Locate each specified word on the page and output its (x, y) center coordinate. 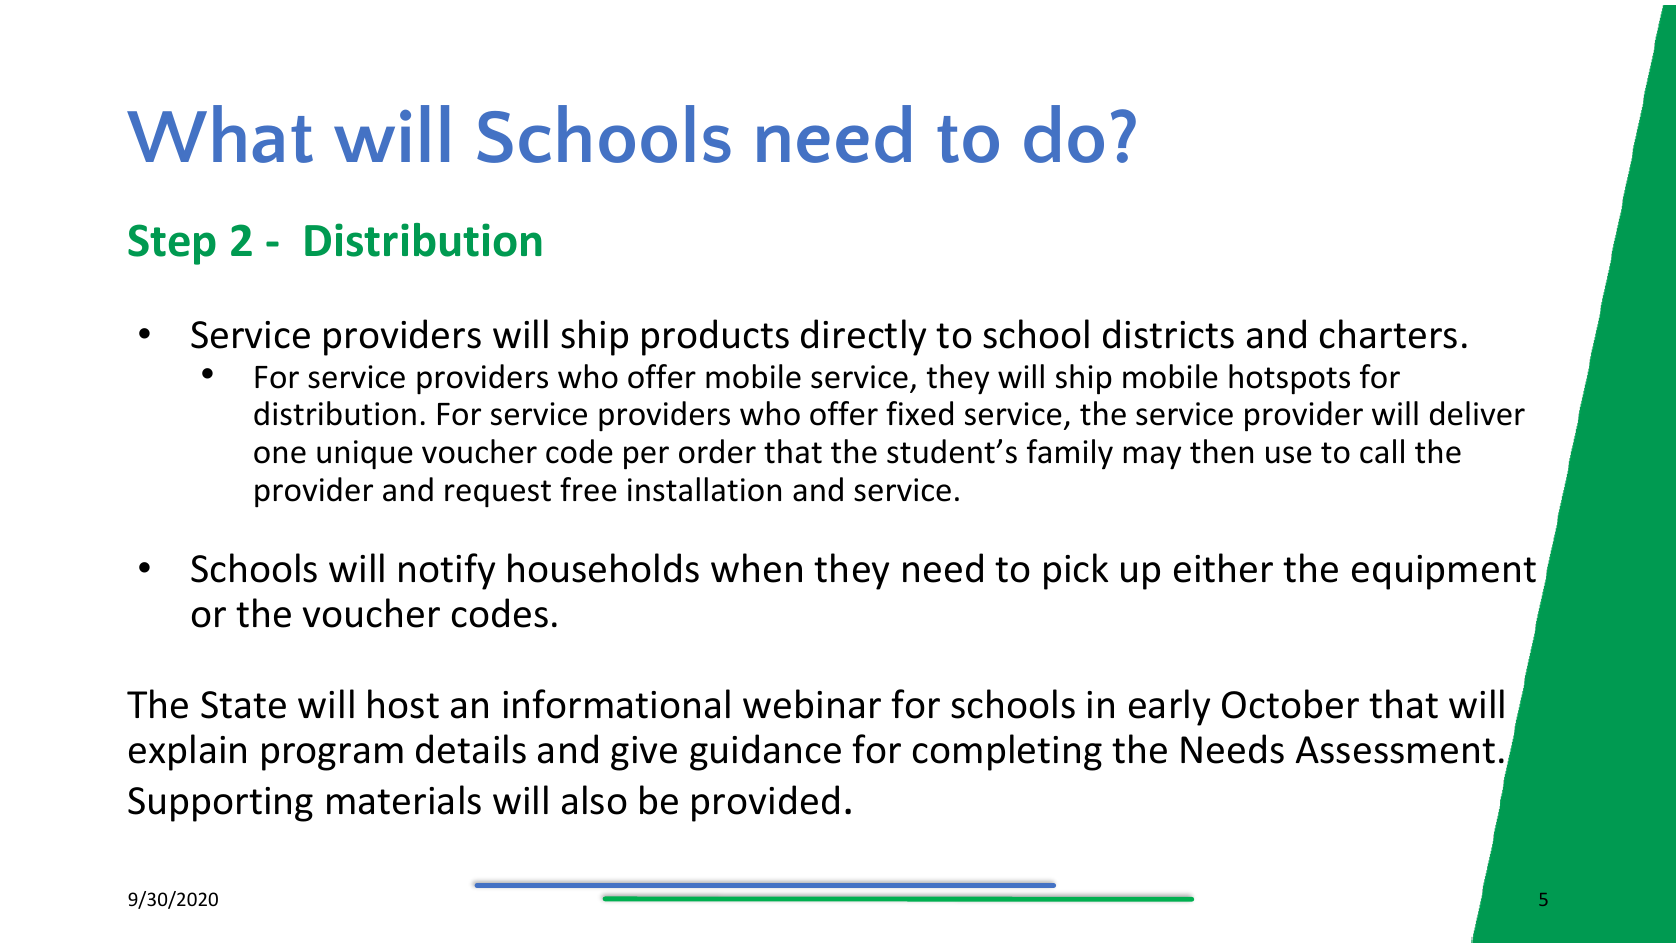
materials (404, 800)
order (717, 451)
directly (863, 337)
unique (365, 455)
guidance (765, 752)
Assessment (1395, 750)
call (1382, 451)
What (220, 134)
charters (1388, 334)
